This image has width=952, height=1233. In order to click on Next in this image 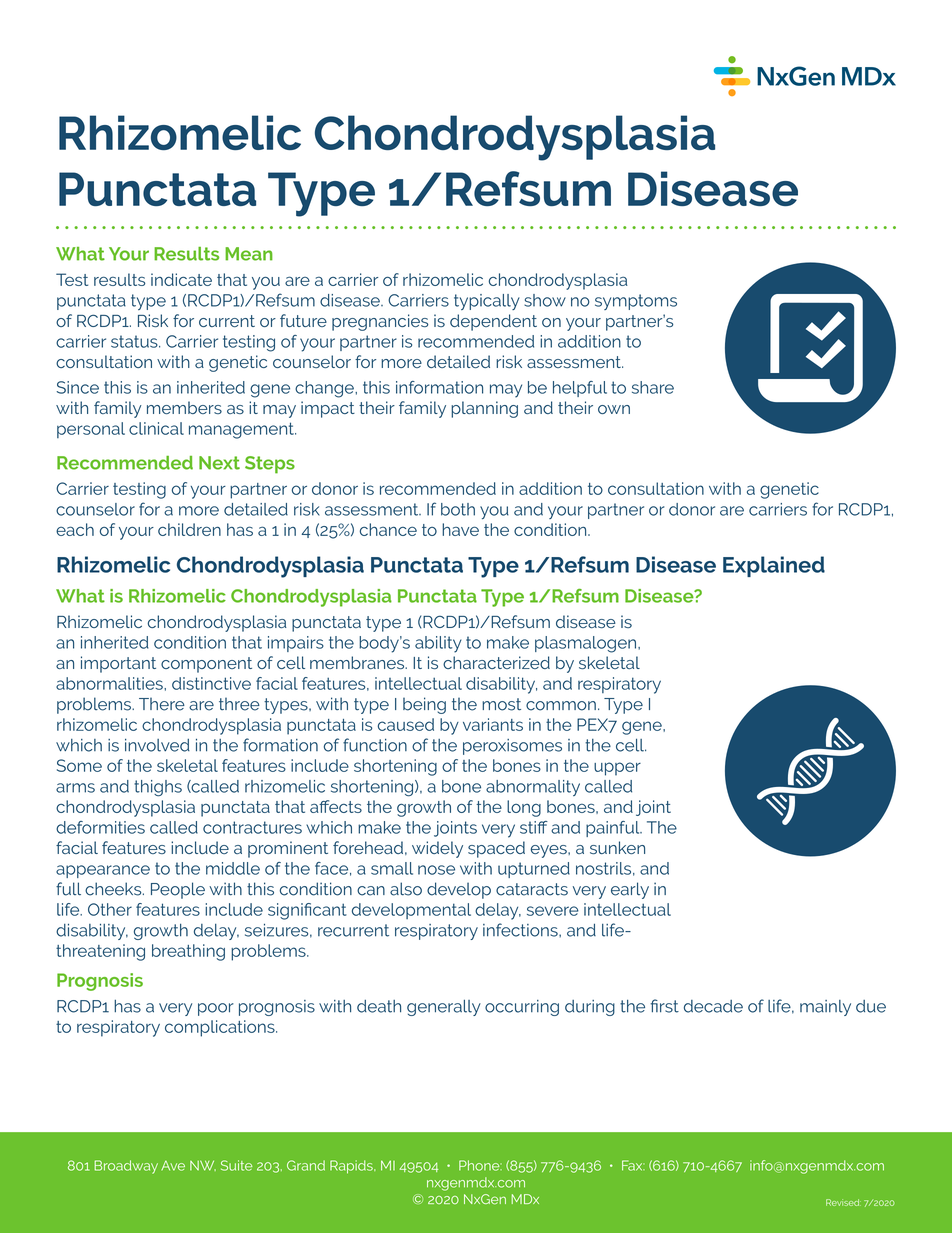, I will do `click(219, 463)`.
